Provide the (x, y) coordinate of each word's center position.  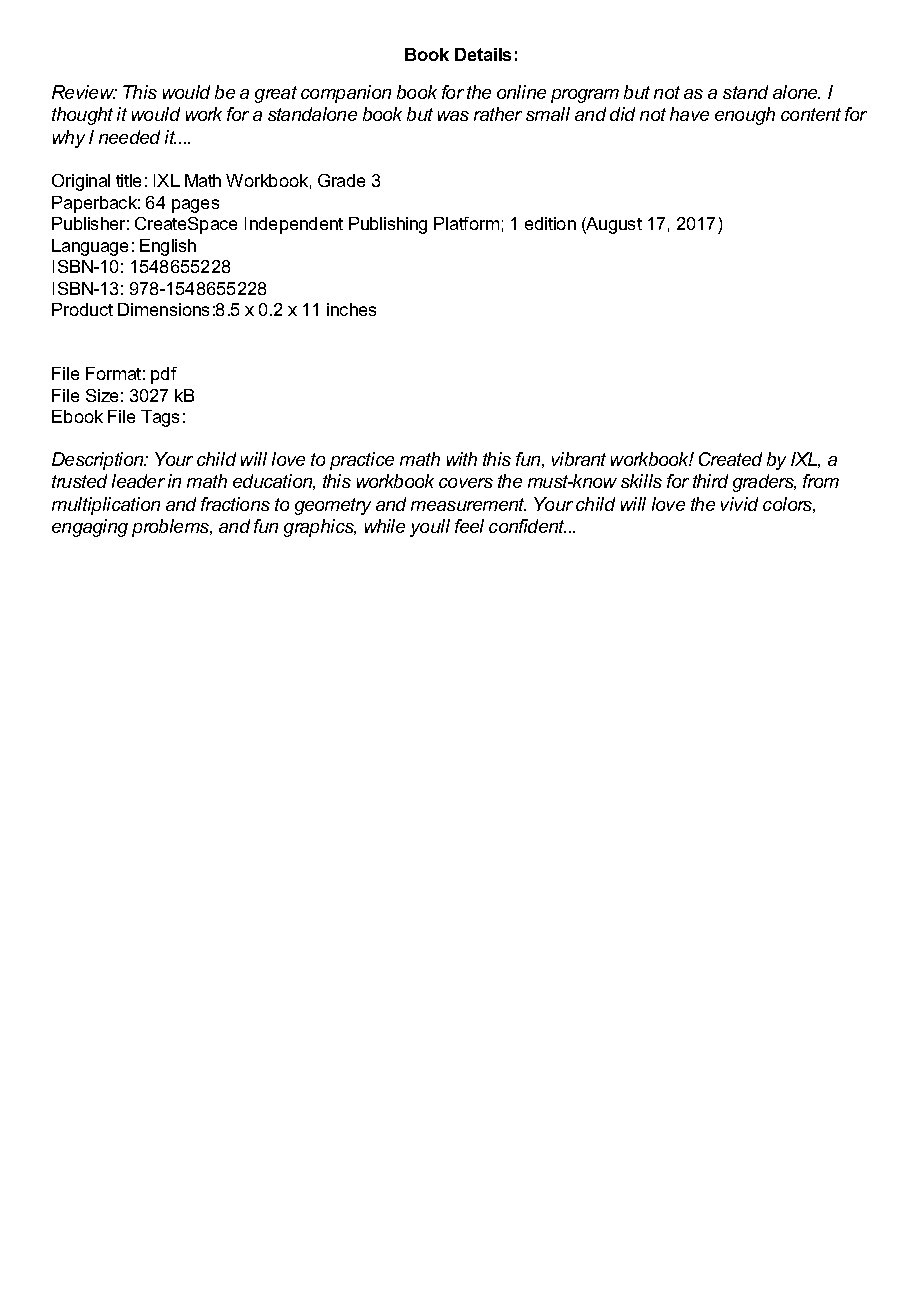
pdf (164, 375)
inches (351, 309)
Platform (466, 223)
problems (172, 528)
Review (84, 92)
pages (195, 206)
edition (550, 223)
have (689, 114)
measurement (468, 504)
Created (730, 459)
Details (483, 54)
